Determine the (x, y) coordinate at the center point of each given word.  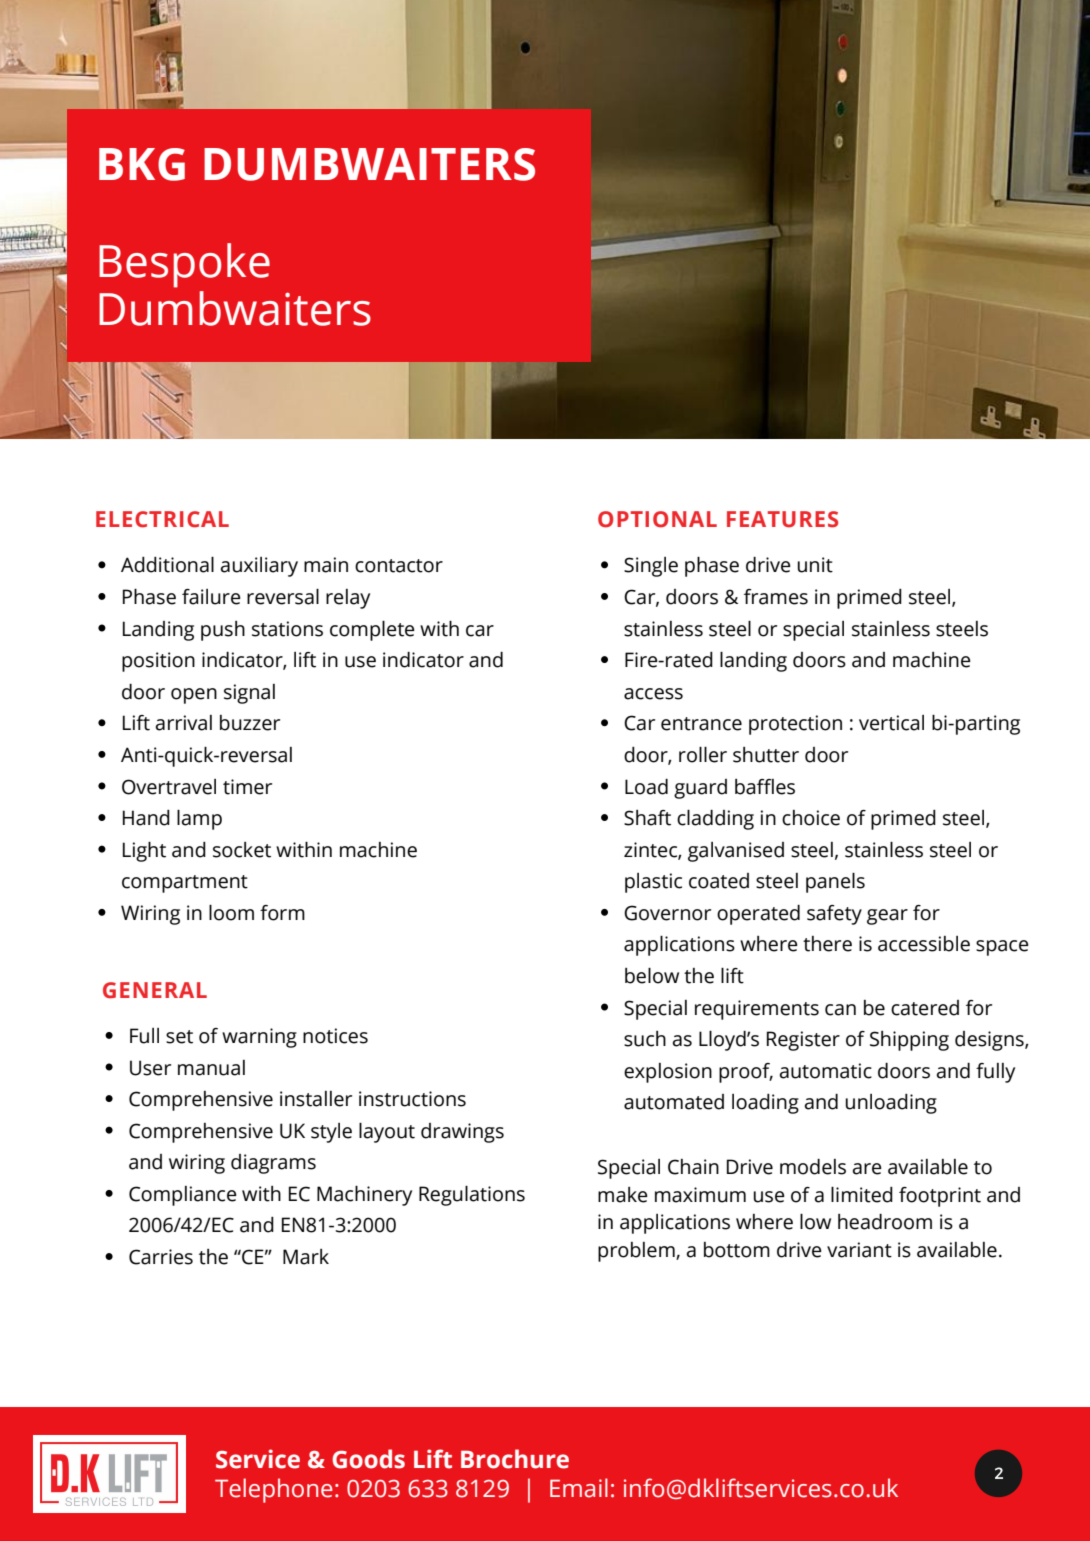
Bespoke (184, 265)
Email (579, 1488)
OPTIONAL (657, 519)
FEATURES (782, 519)
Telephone (274, 1490)
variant (859, 1250)
